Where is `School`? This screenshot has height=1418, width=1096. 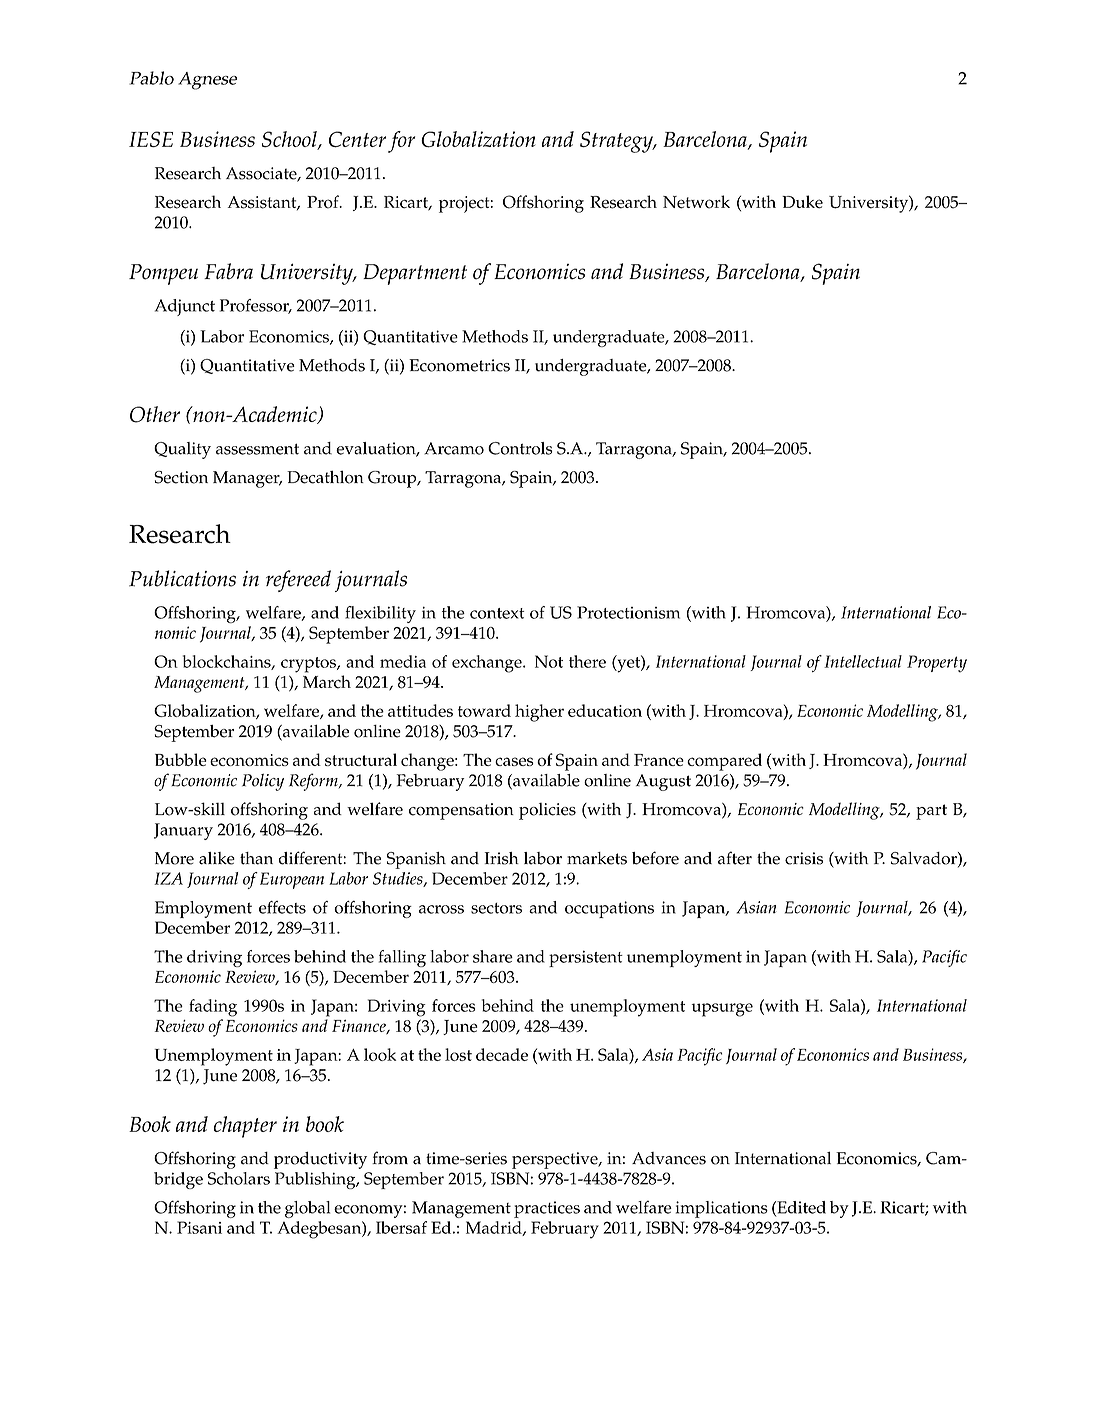 School is located at coordinates (290, 140).
